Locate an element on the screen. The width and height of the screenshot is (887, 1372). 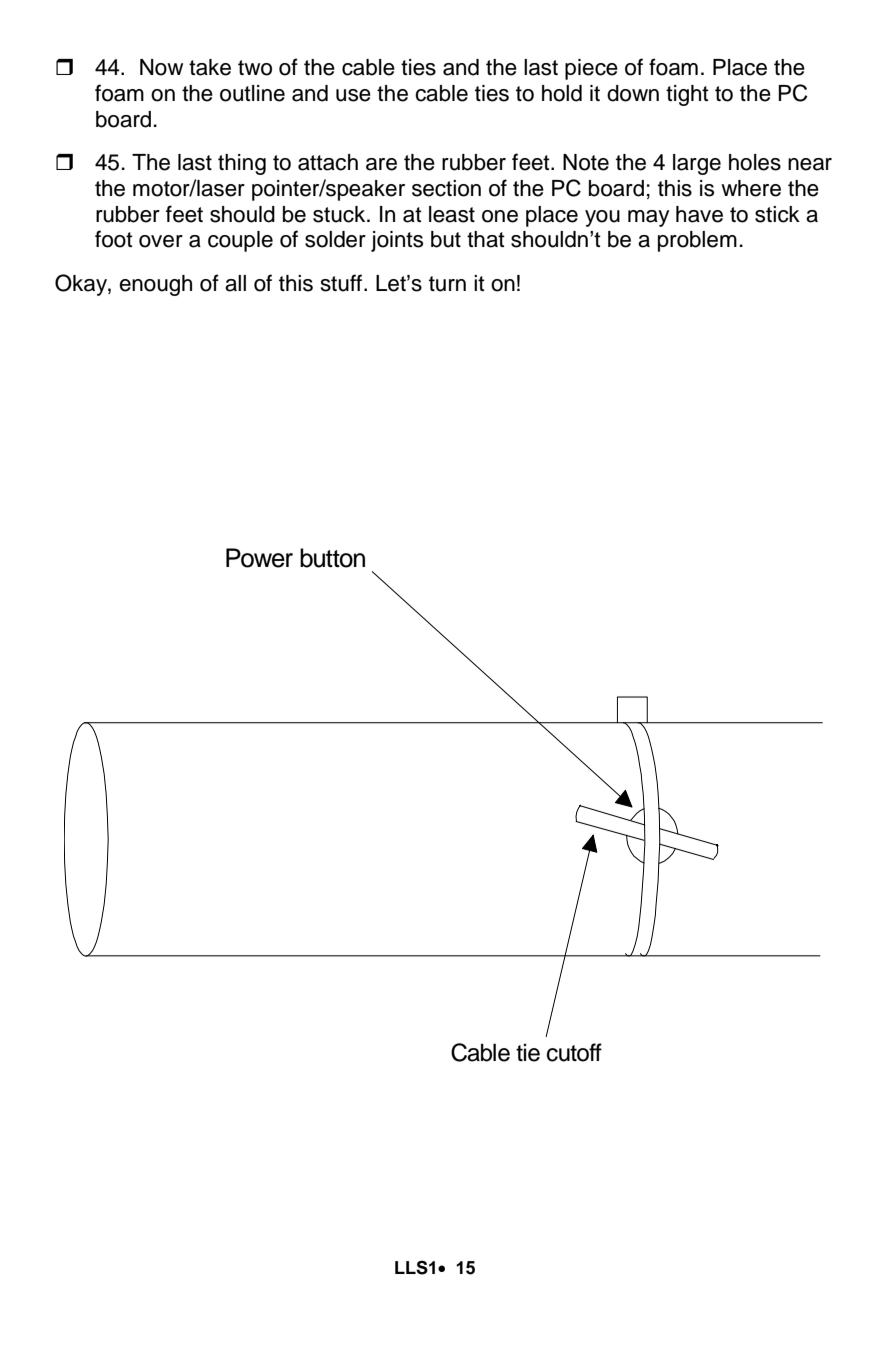
cutoff is located at coordinates (574, 1052).
